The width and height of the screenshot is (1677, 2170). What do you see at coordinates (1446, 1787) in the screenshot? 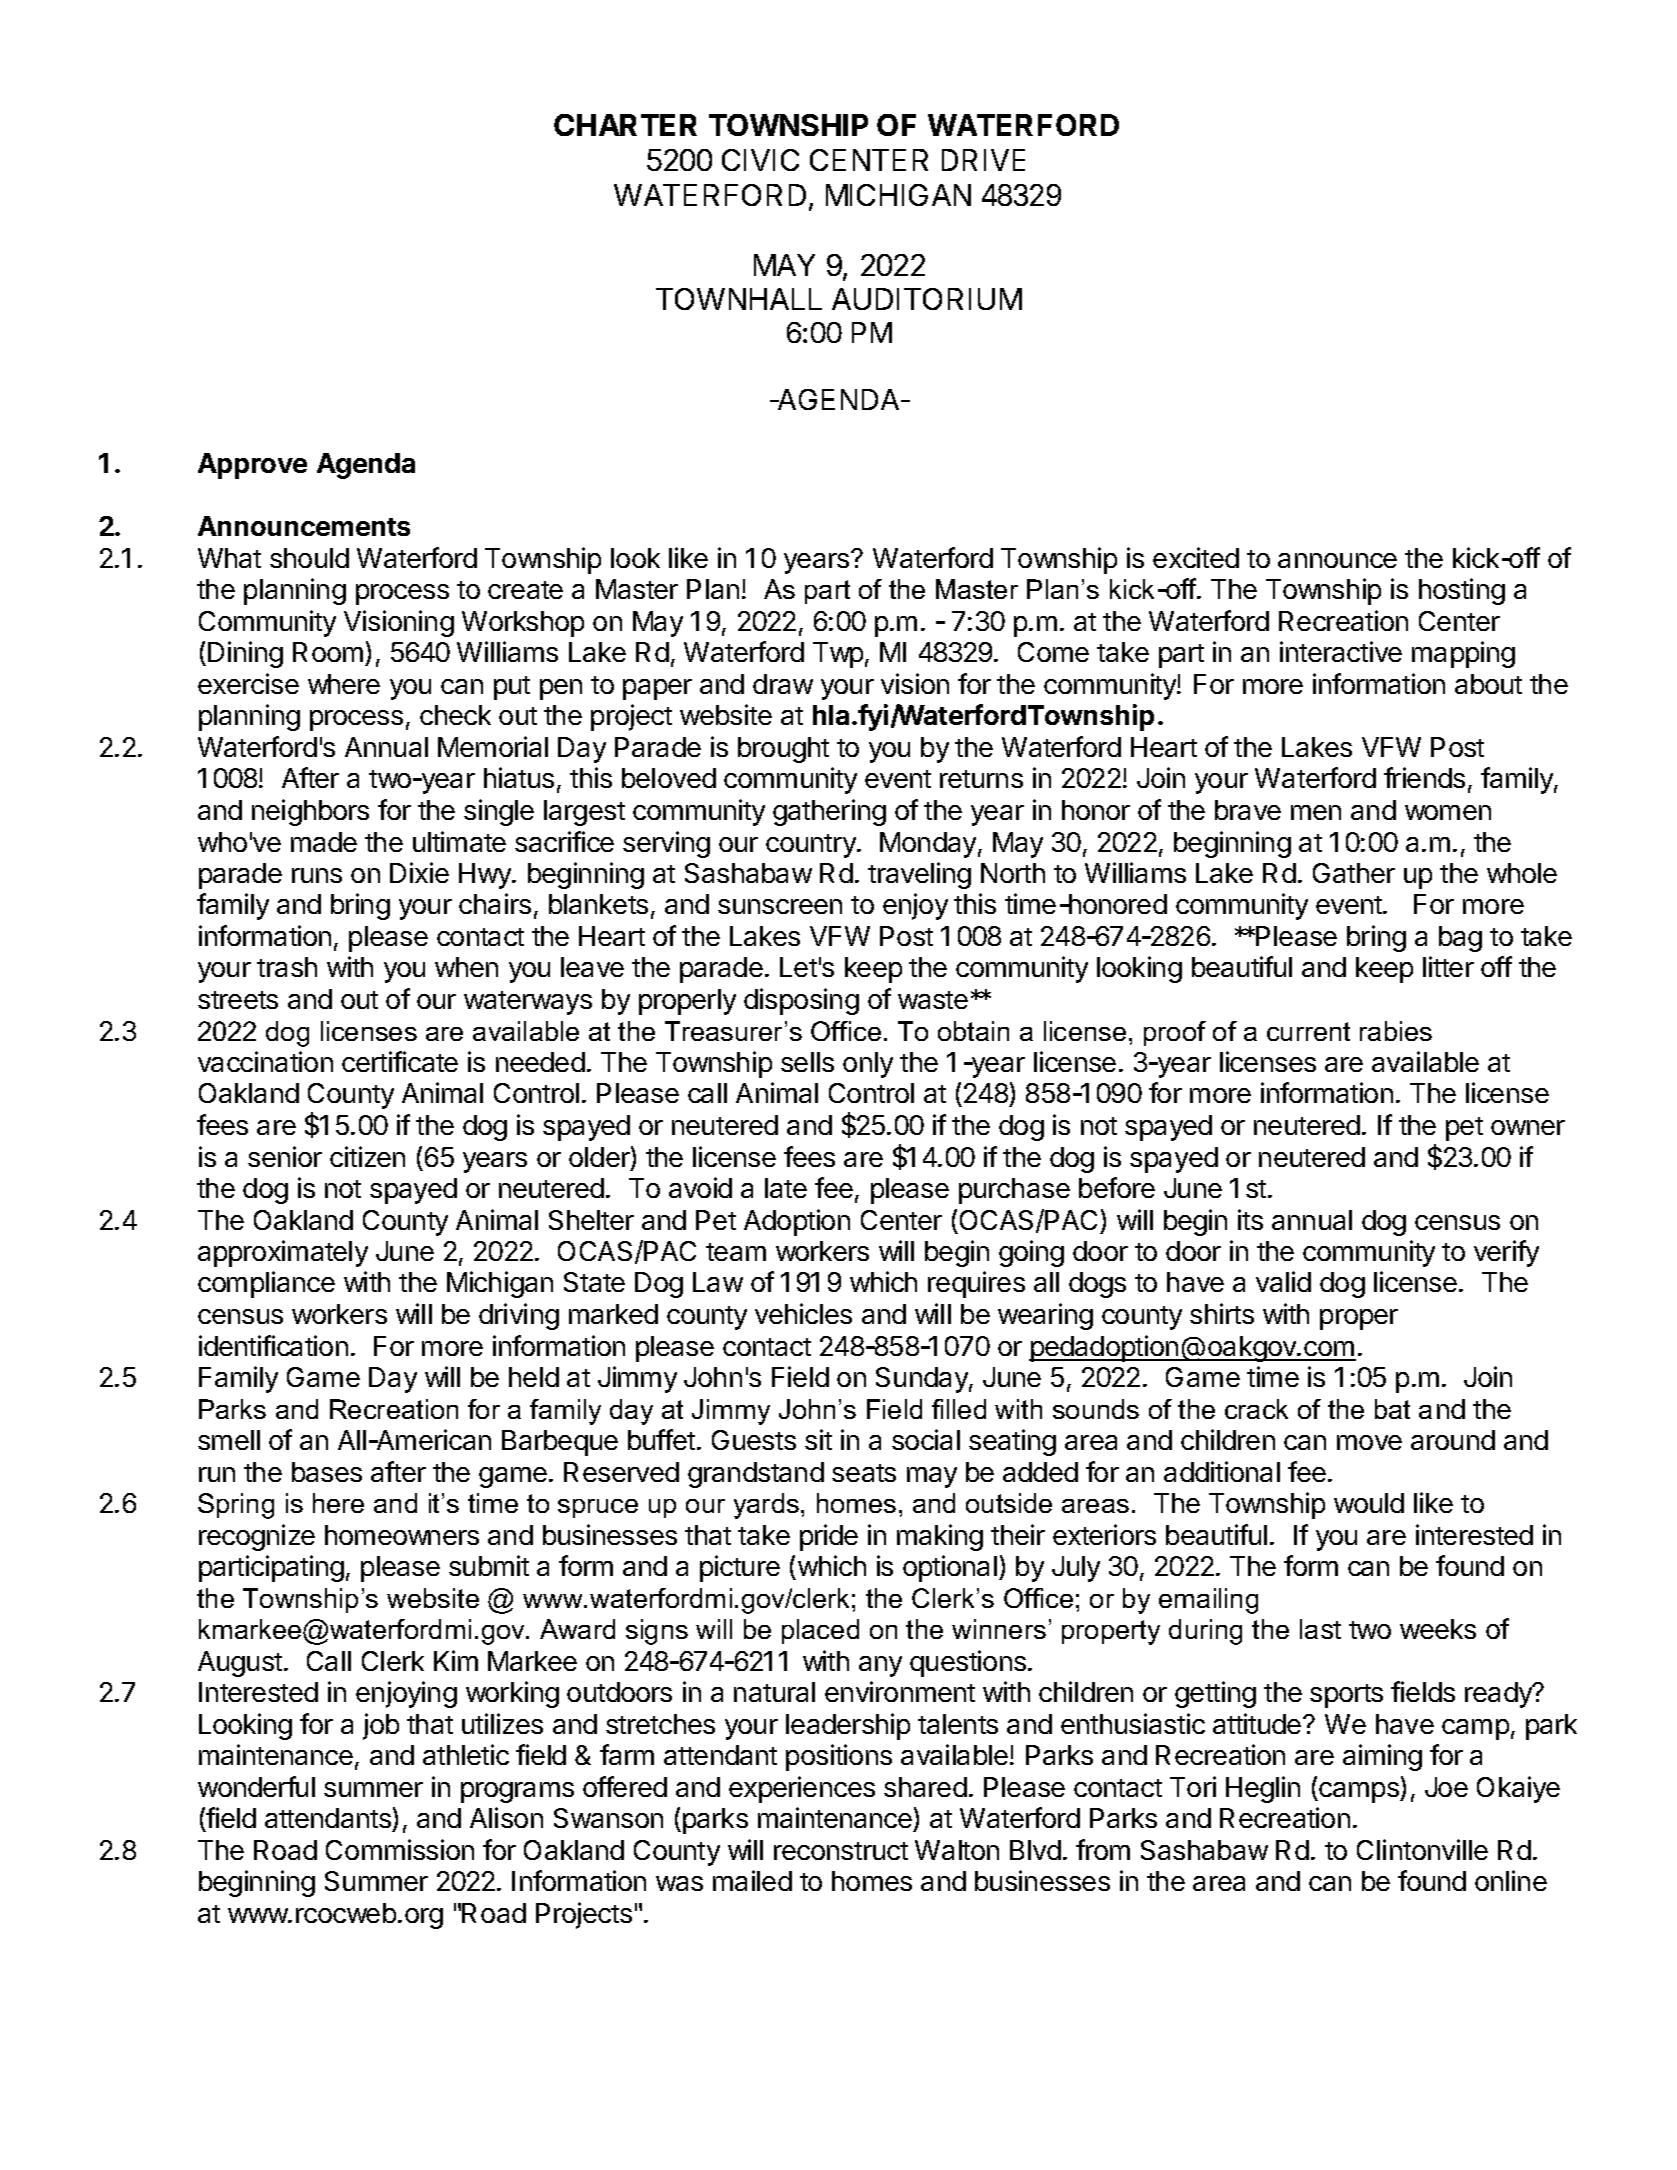
I see `Joe` at bounding box center [1446, 1787].
